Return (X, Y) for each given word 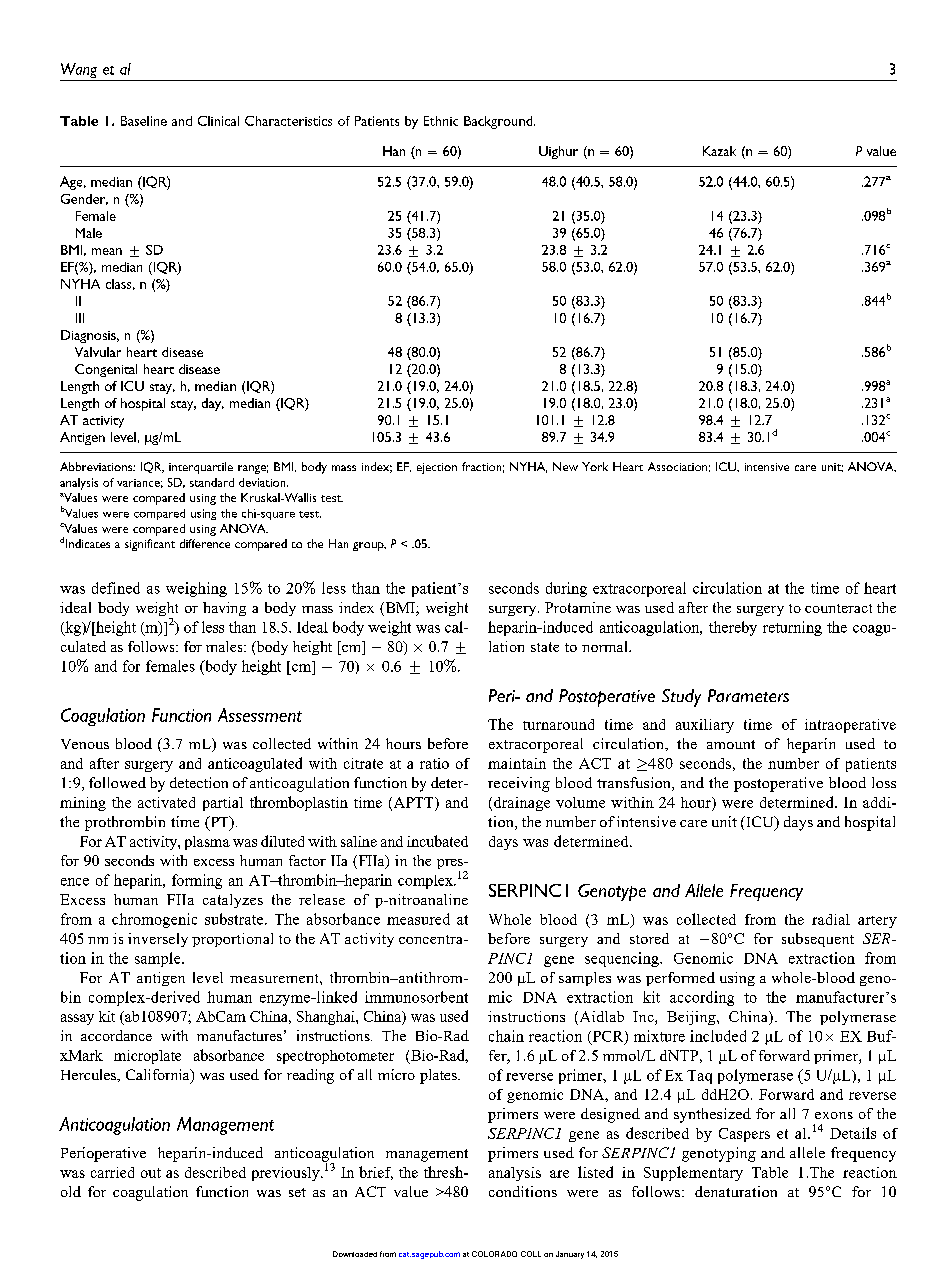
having (224, 609)
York (595, 466)
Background (499, 122)
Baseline (144, 121)
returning (792, 628)
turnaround (558, 724)
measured (418, 919)
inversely (158, 940)
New (565, 466)
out (151, 1173)
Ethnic (441, 121)
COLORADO (494, 1254)
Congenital (106, 370)
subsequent (818, 940)
